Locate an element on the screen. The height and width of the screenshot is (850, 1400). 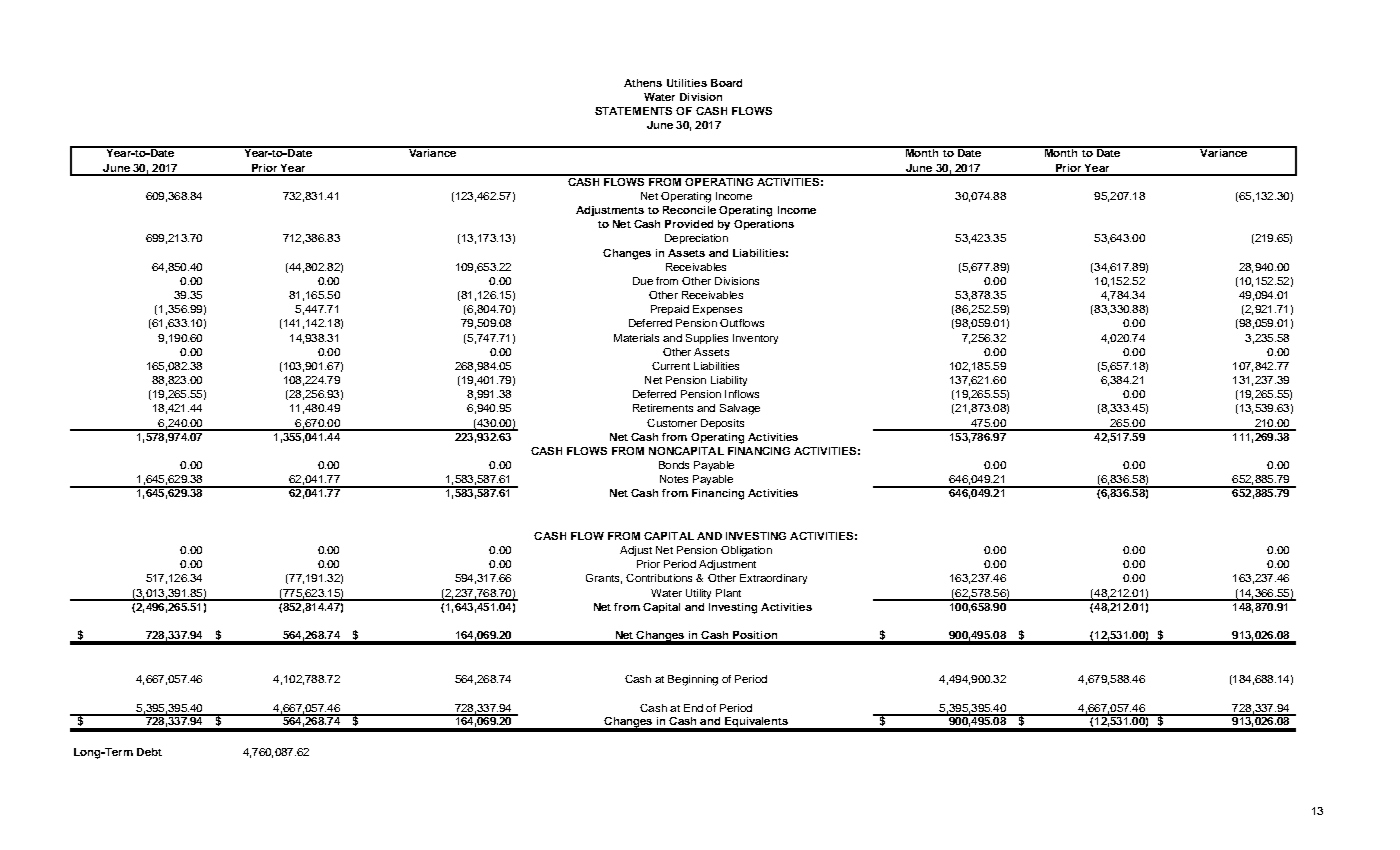
Utilities is located at coordinates (687, 83).
